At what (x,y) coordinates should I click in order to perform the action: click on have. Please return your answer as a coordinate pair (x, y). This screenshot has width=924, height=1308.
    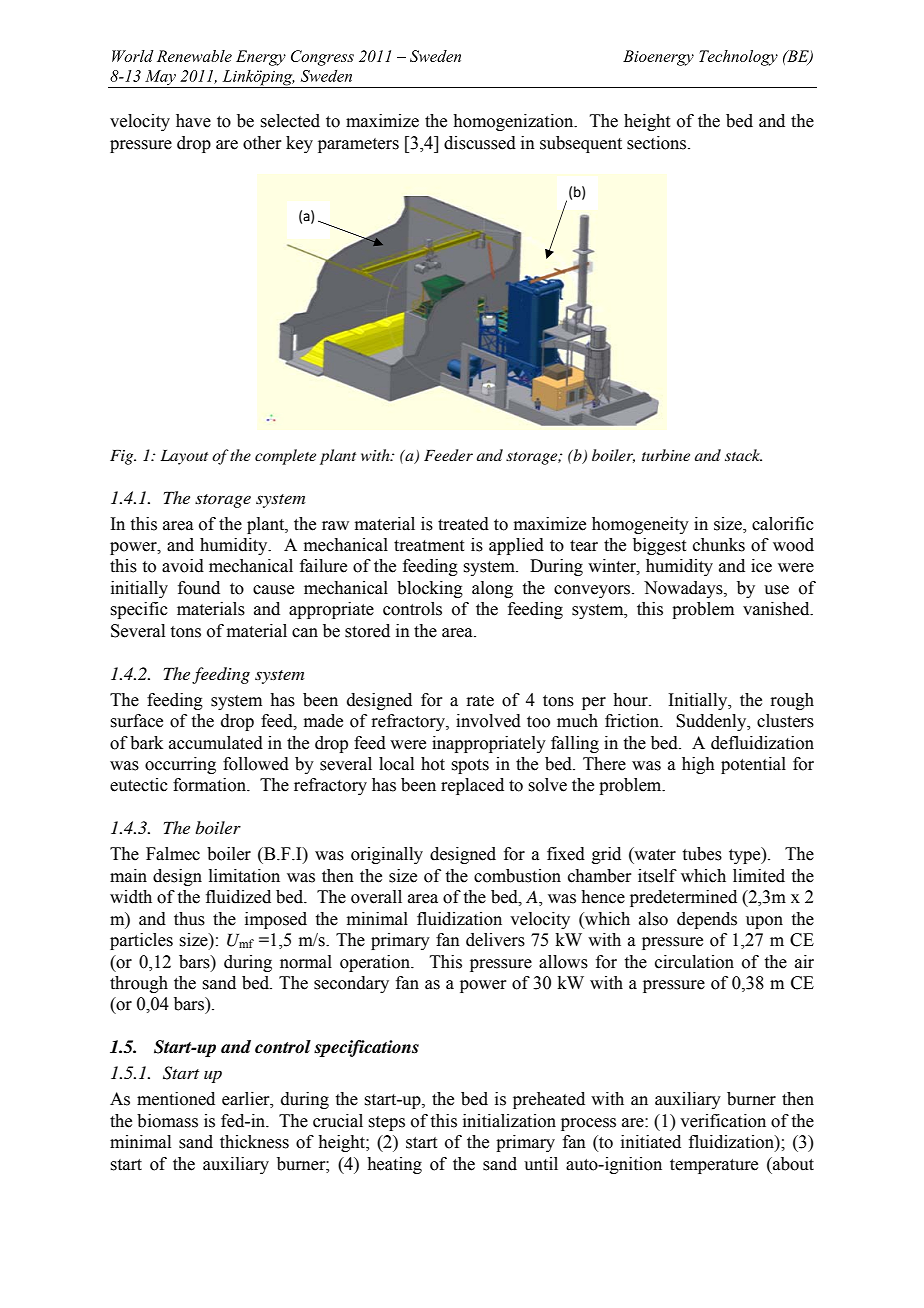
    Looking at the image, I should click on (193, 121).
